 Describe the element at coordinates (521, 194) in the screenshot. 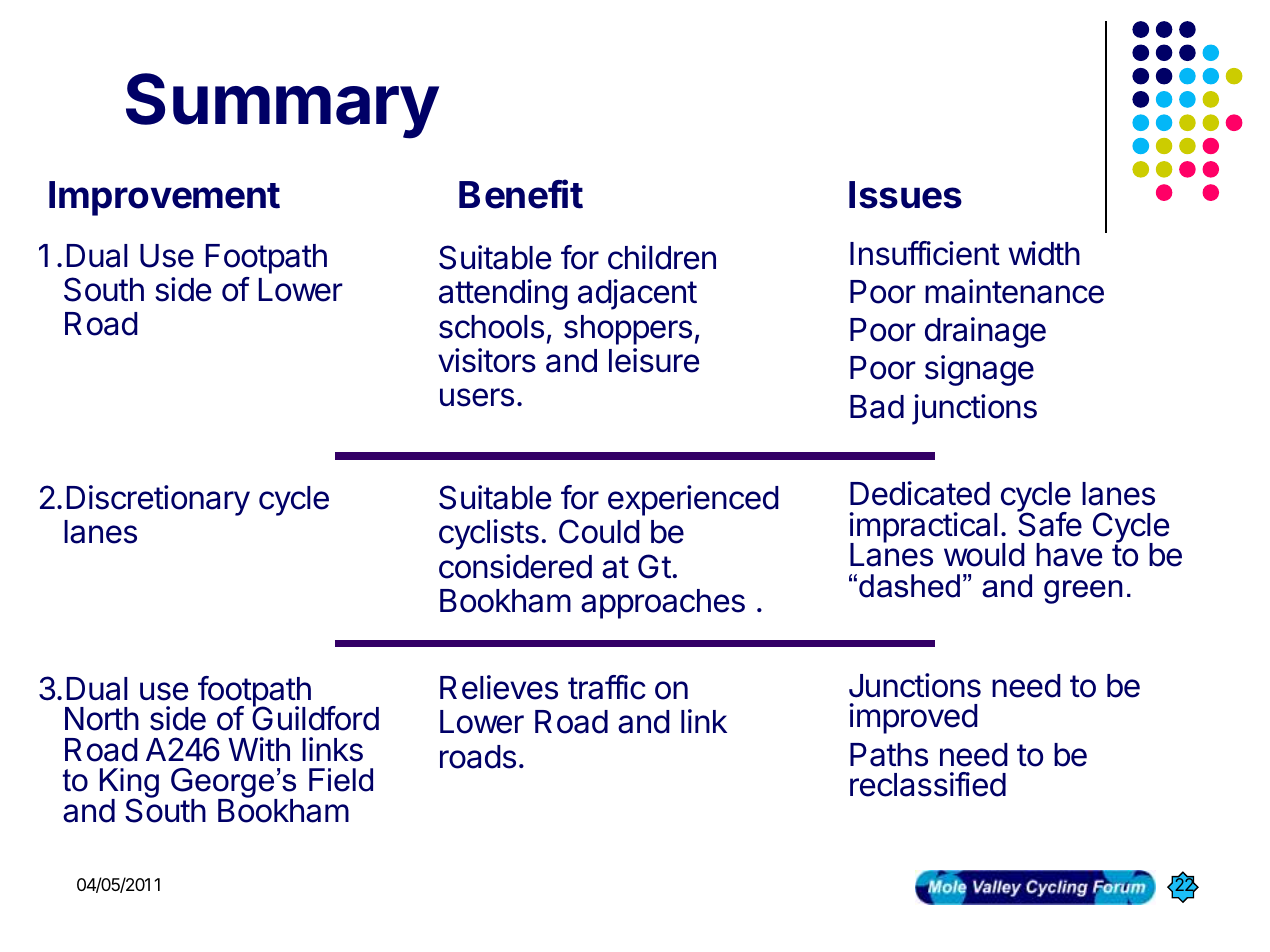

I see `Benefit` at that location.
